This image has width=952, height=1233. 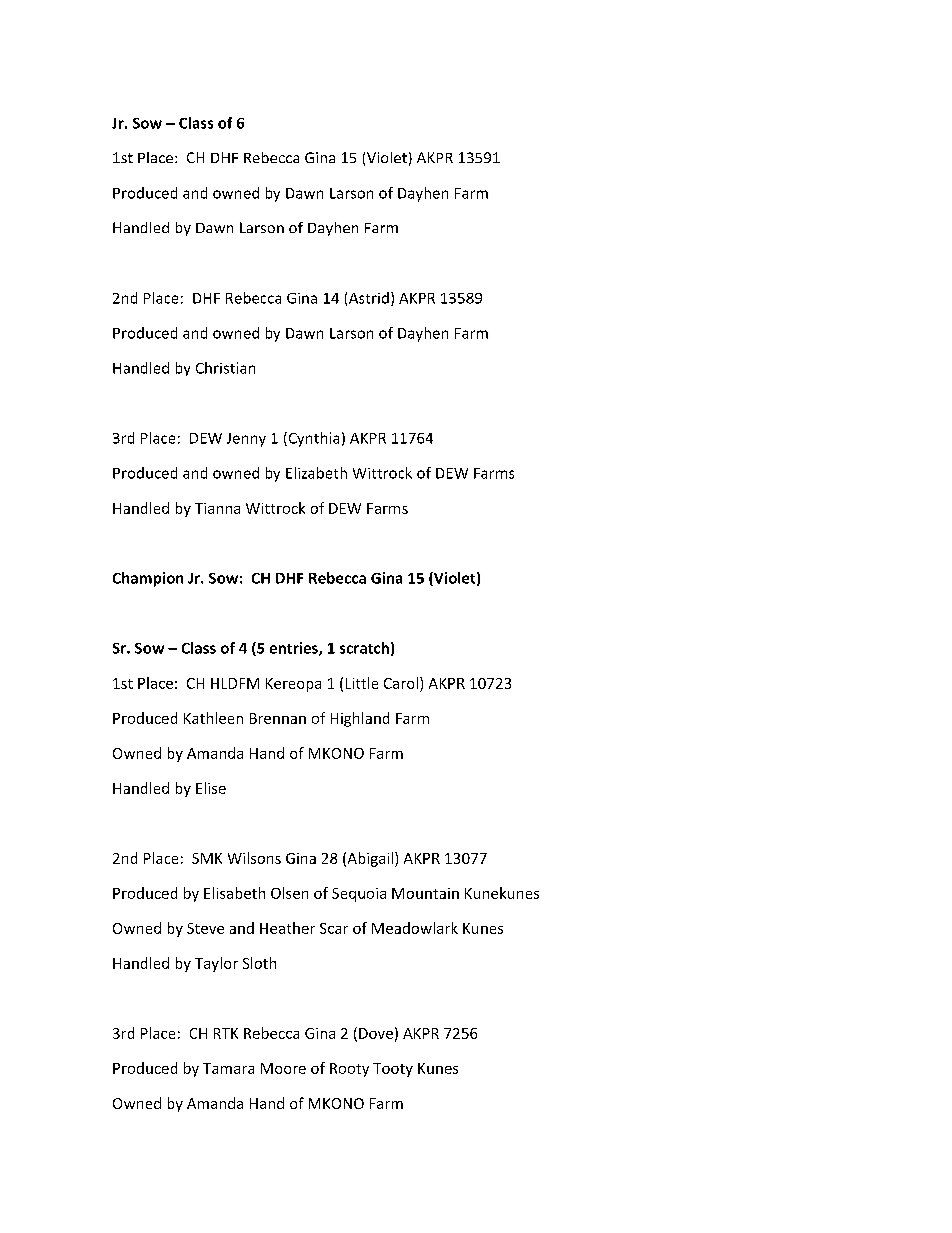 I want to click on Kathleen, so click(x=213, y=718).
